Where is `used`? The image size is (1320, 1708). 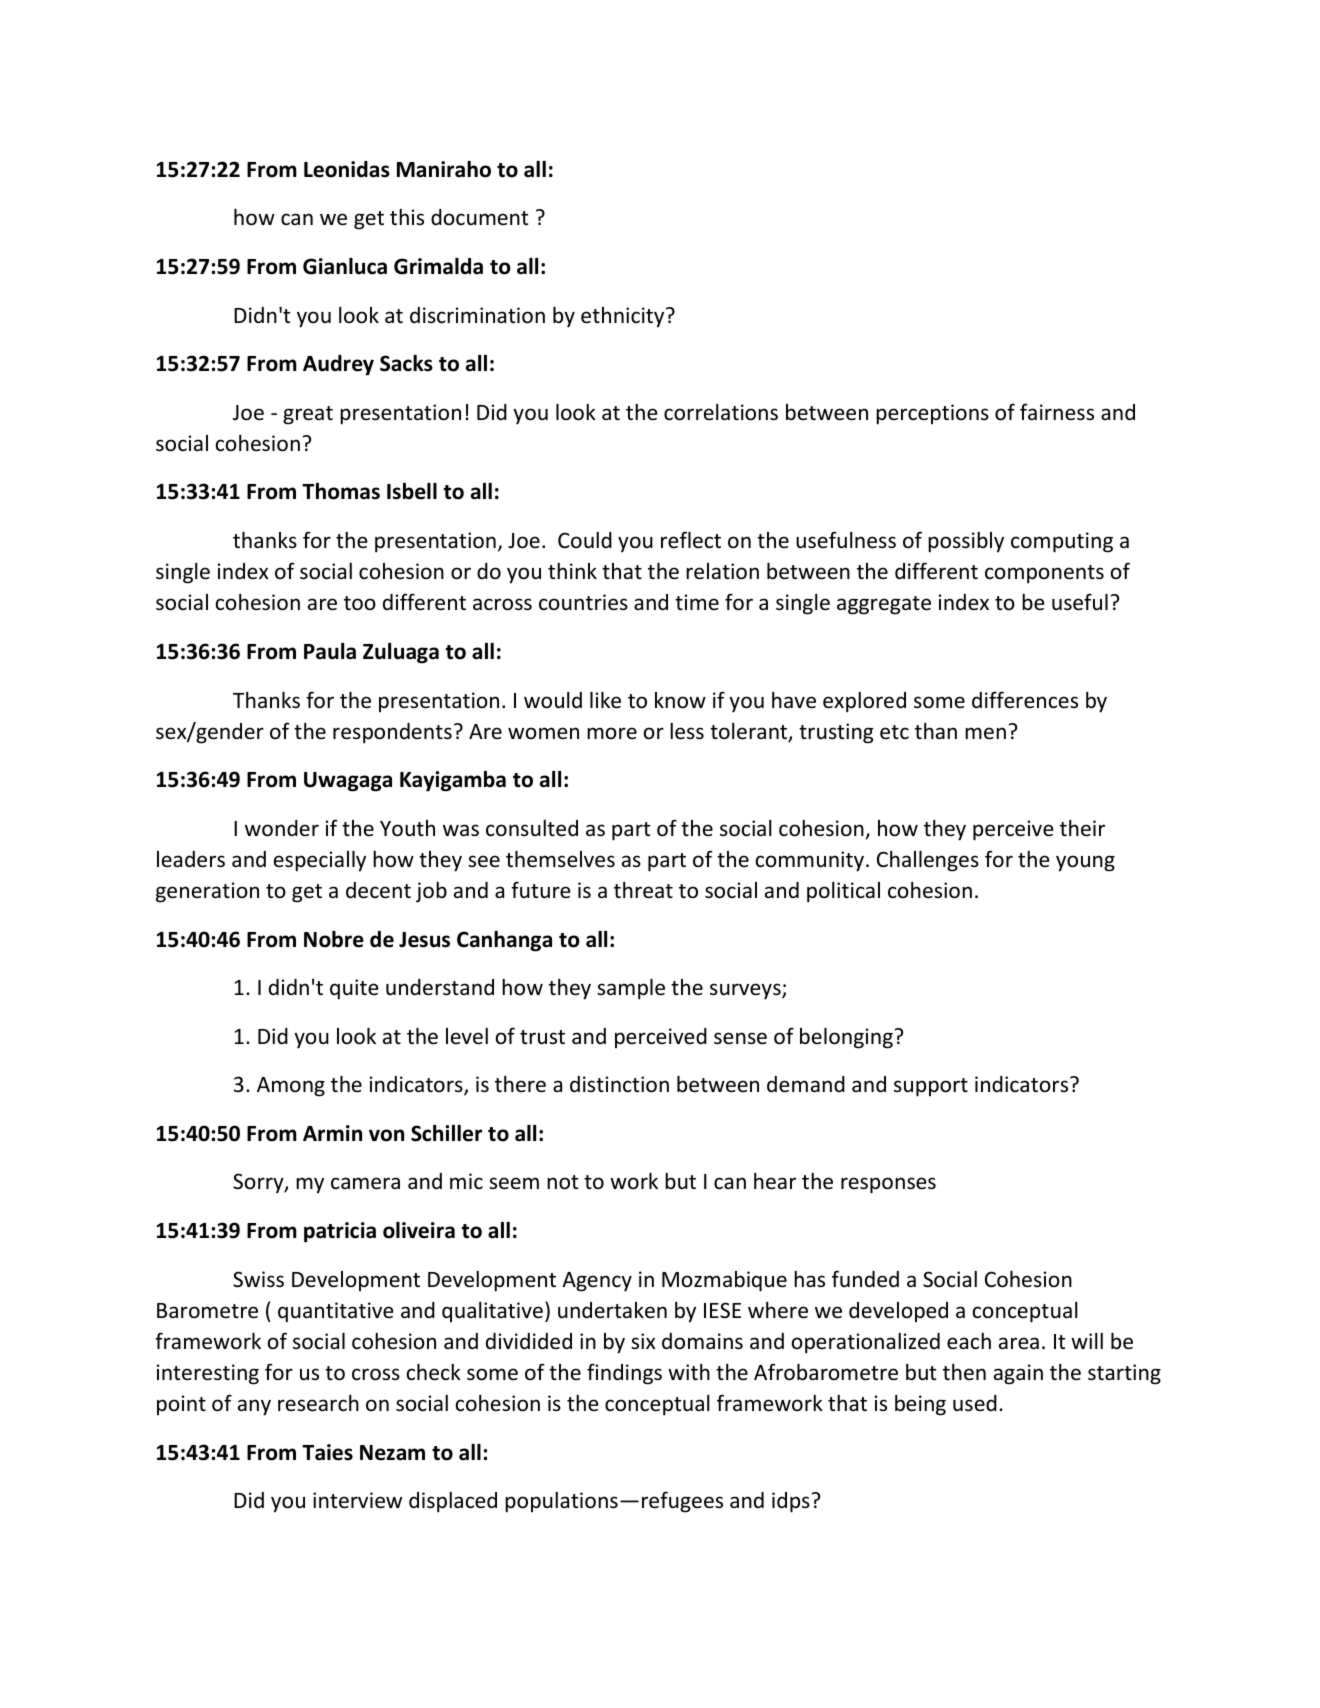
used is located at coordinates (975, 1403).
